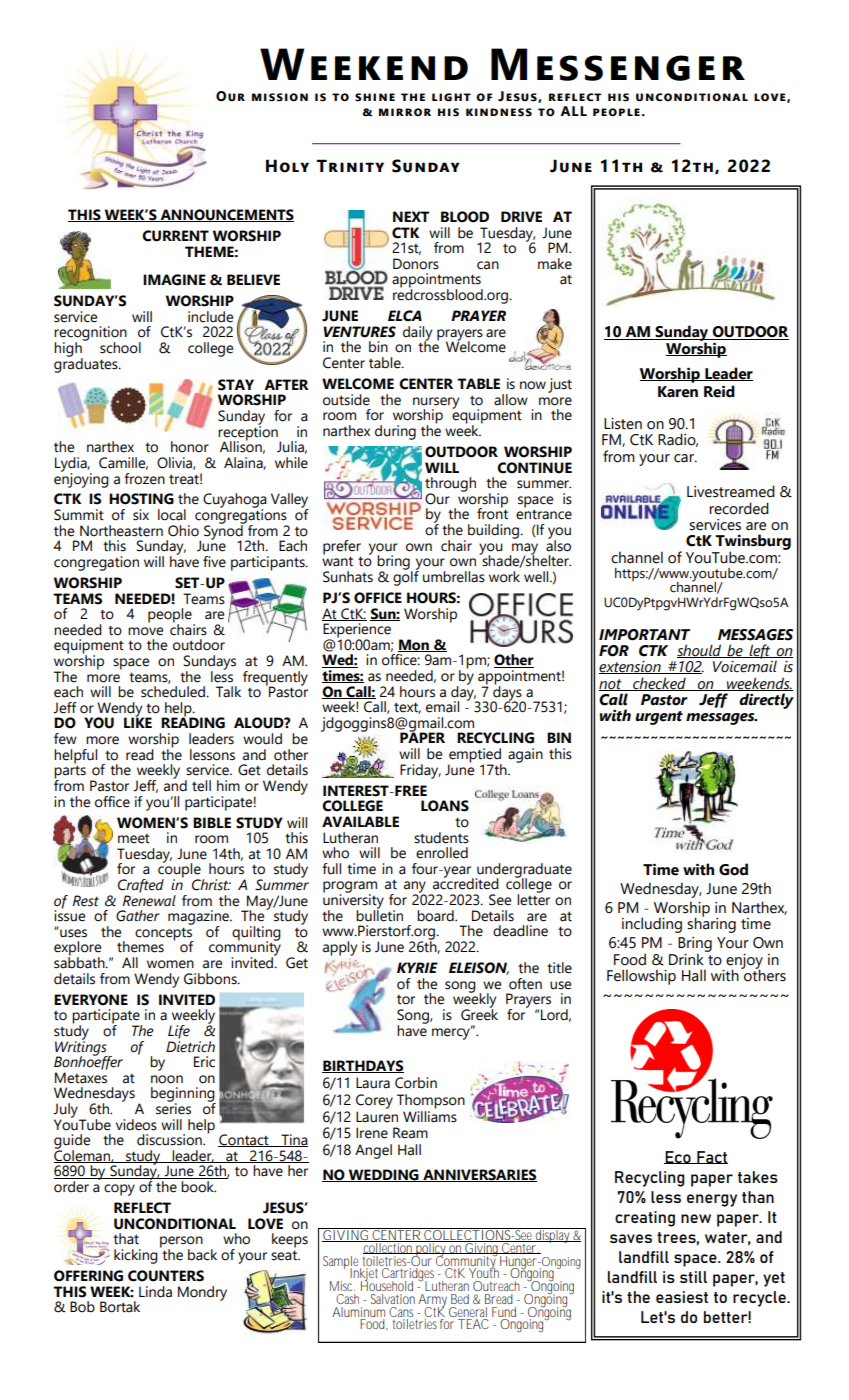 The height and width of the screenshot is (1400, 849). What do you see at coordinates (678, 392) in the screenshot?
I see `Karen` at bounding box center [678, 392].
